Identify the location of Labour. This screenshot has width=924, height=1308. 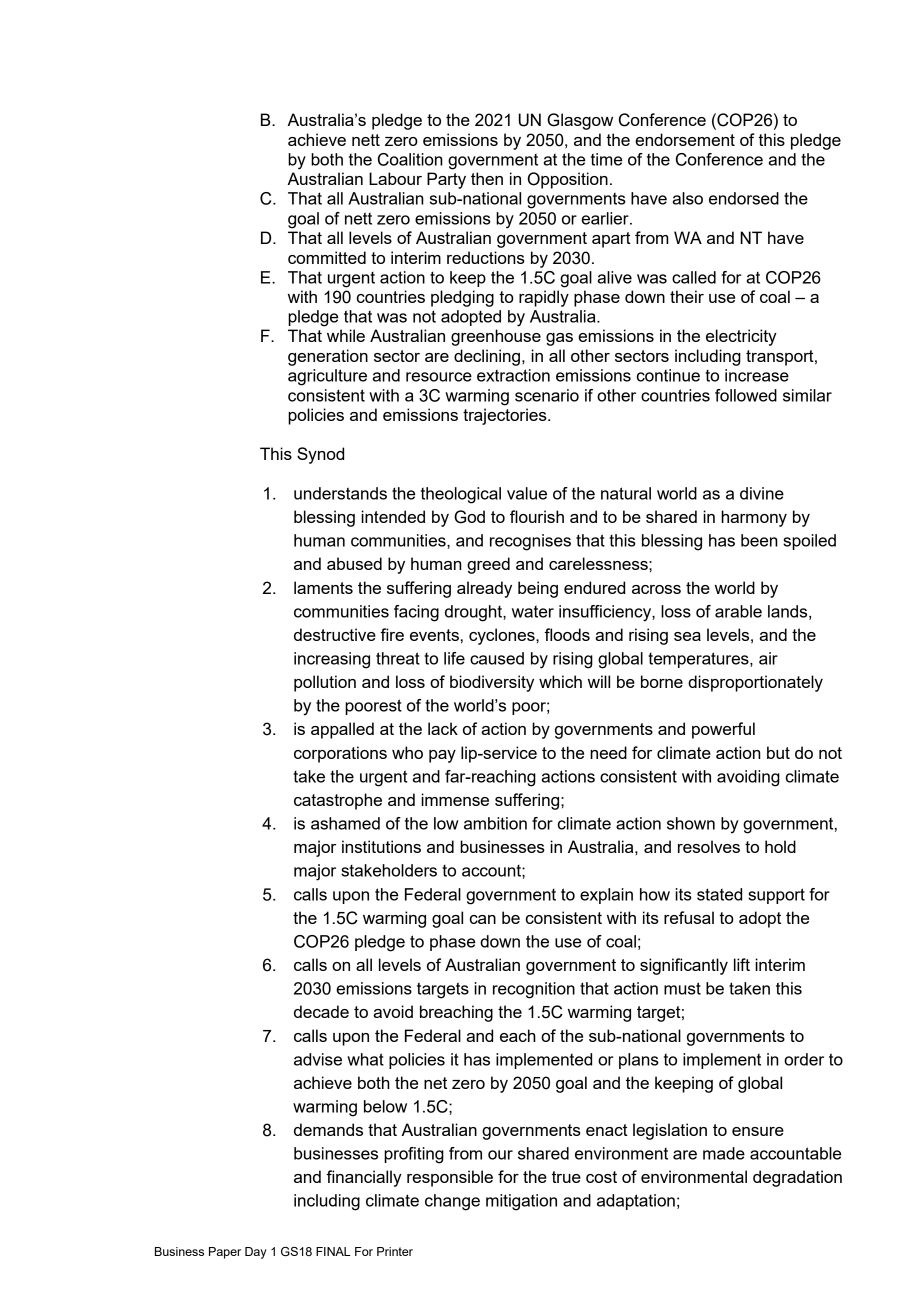
(395, 178).
